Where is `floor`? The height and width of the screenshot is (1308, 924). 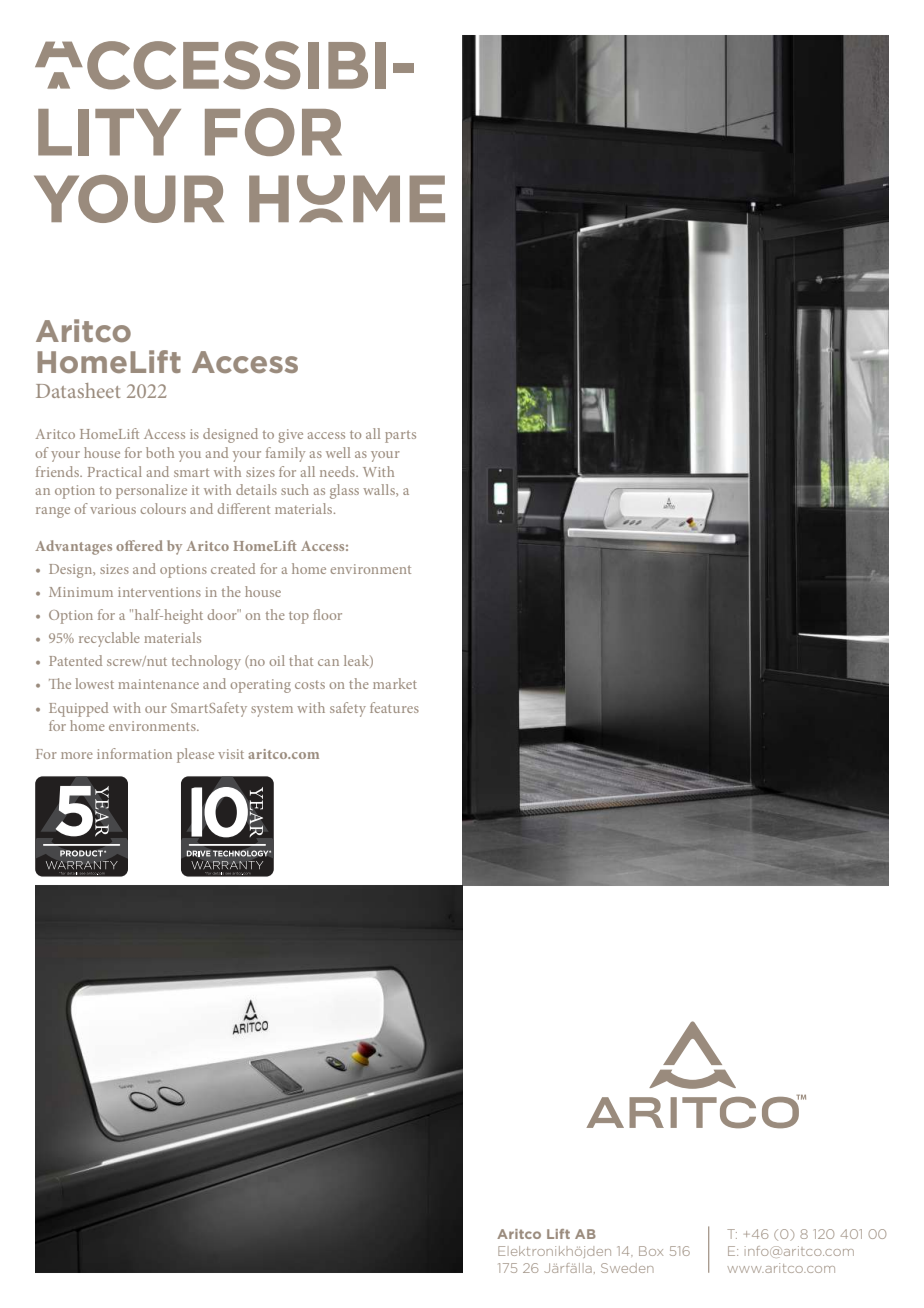
floor is located at coordinates (327, 614).
